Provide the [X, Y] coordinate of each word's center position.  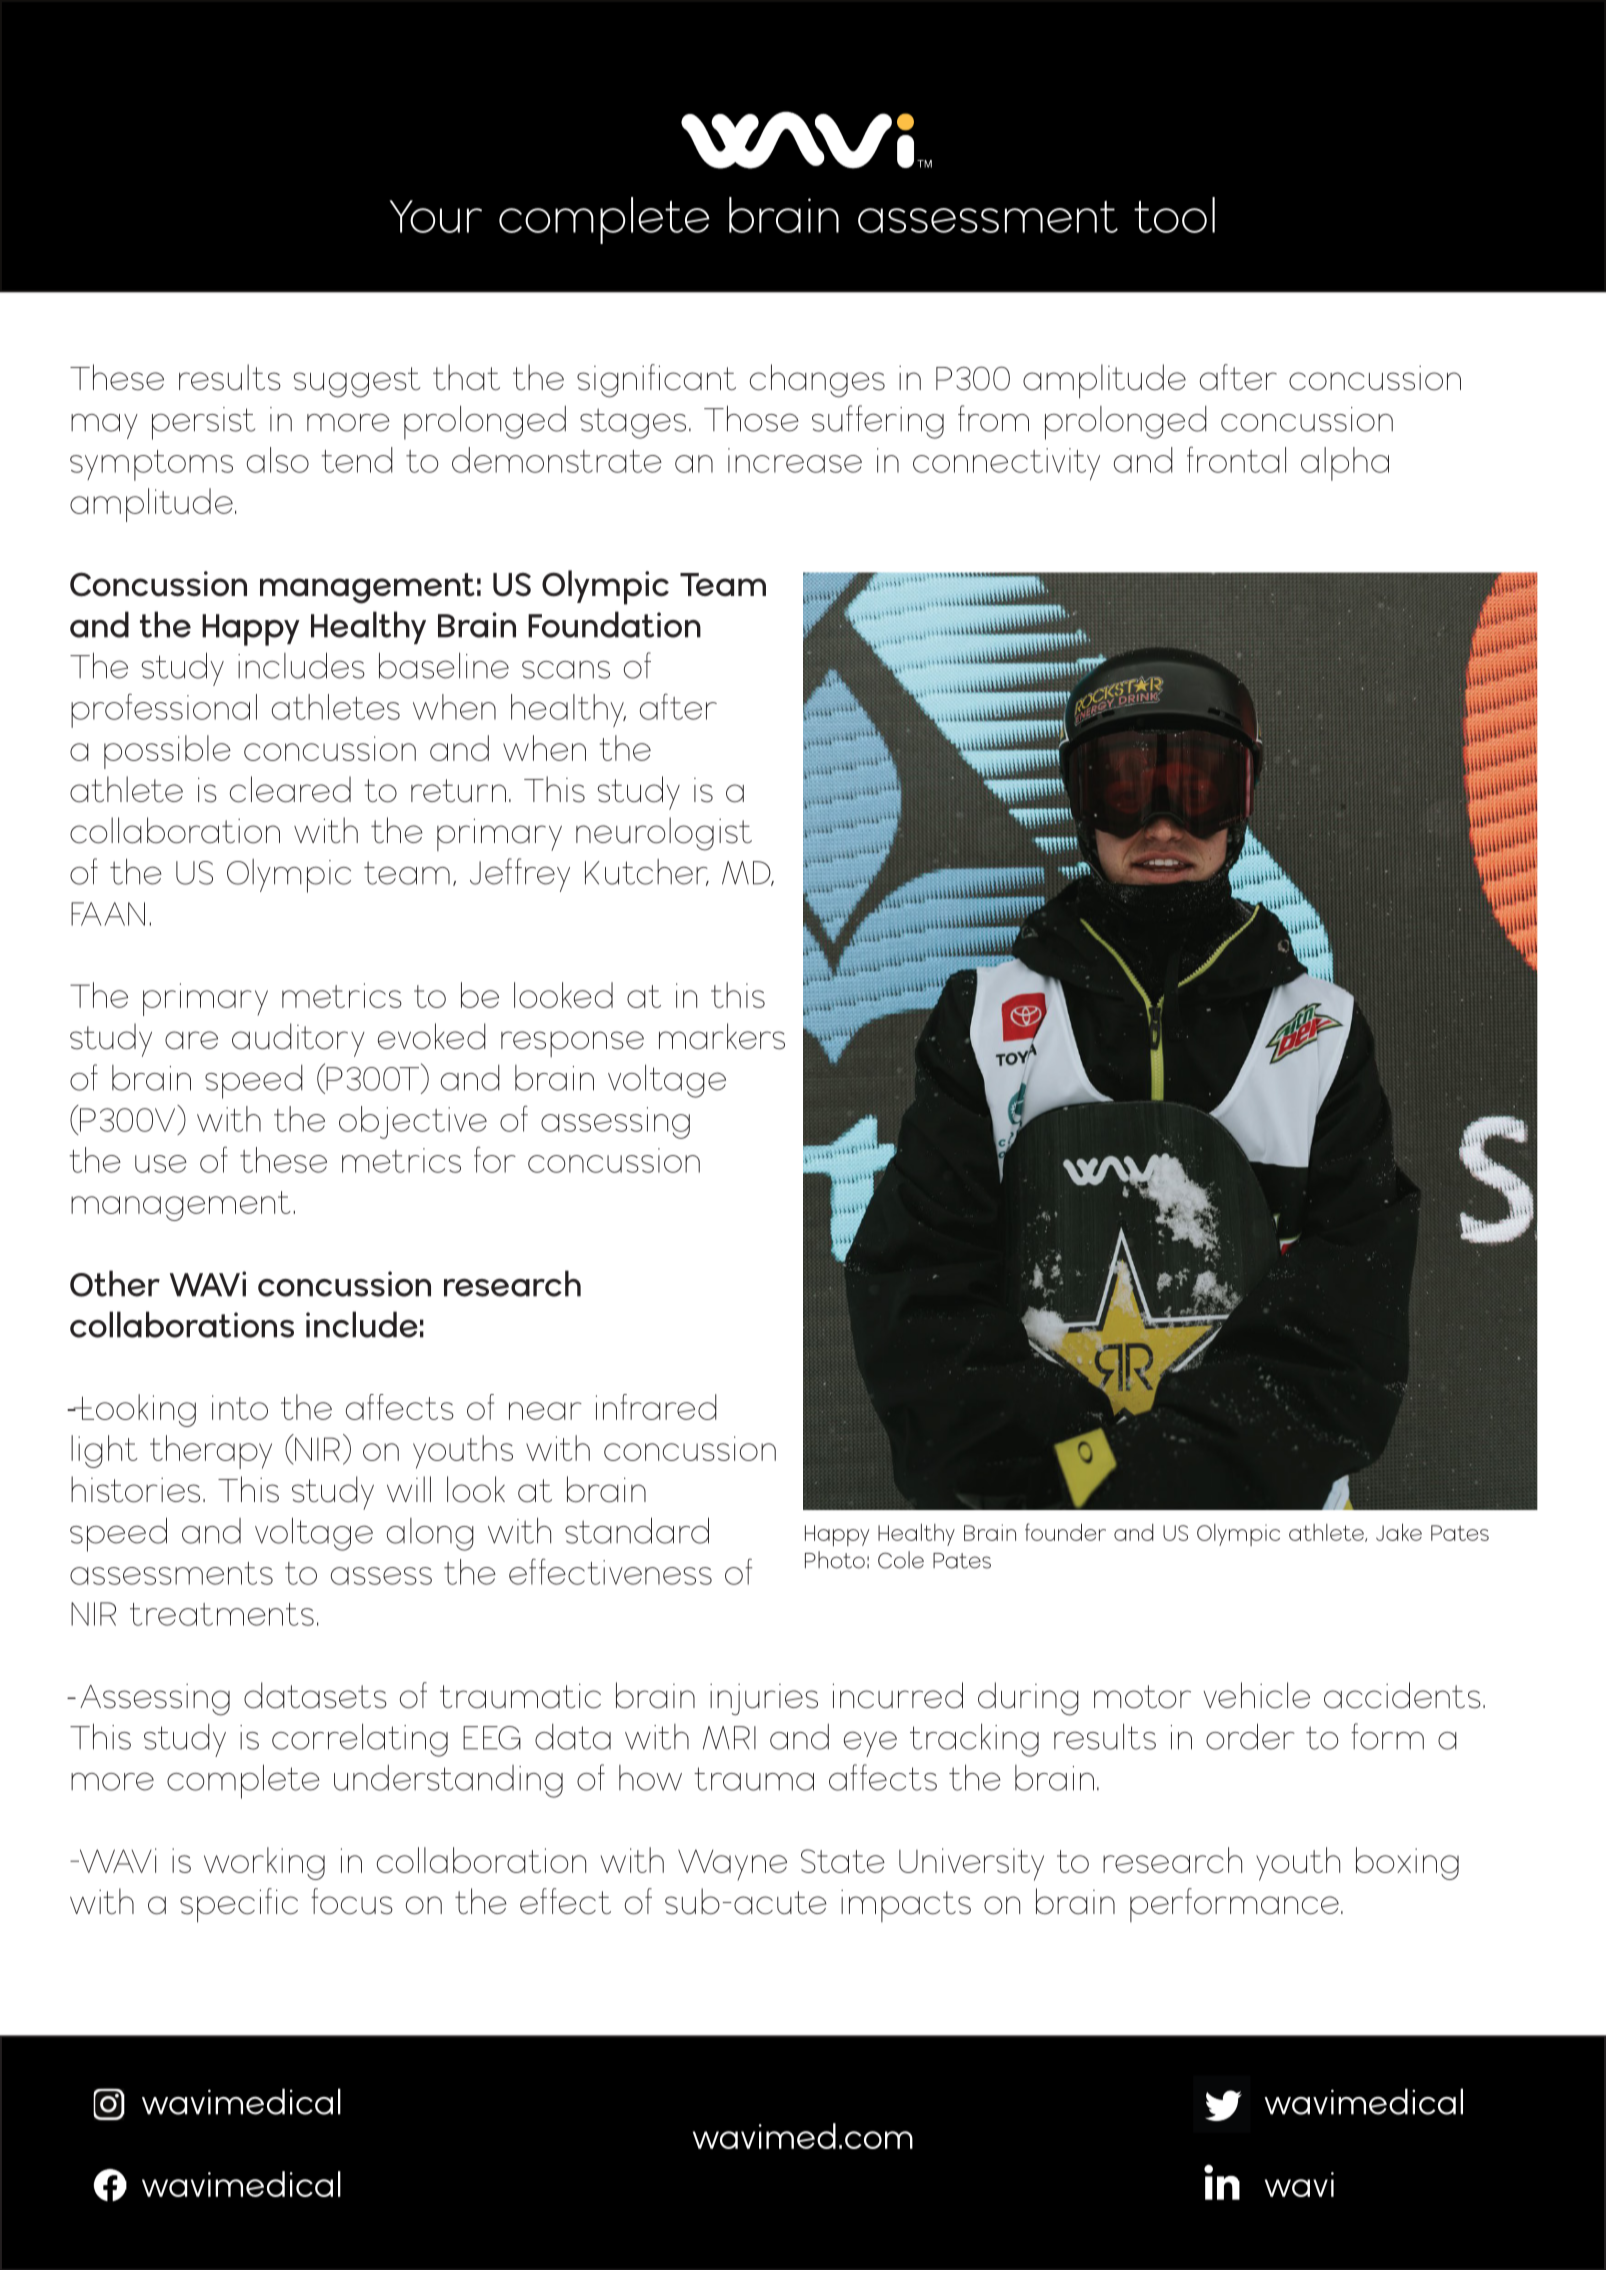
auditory [298, 1040]
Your [435, 216]
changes [817, 381]
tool [1174, 215]
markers [722, 1036]
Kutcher [647, 872]
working [264, 1863]
